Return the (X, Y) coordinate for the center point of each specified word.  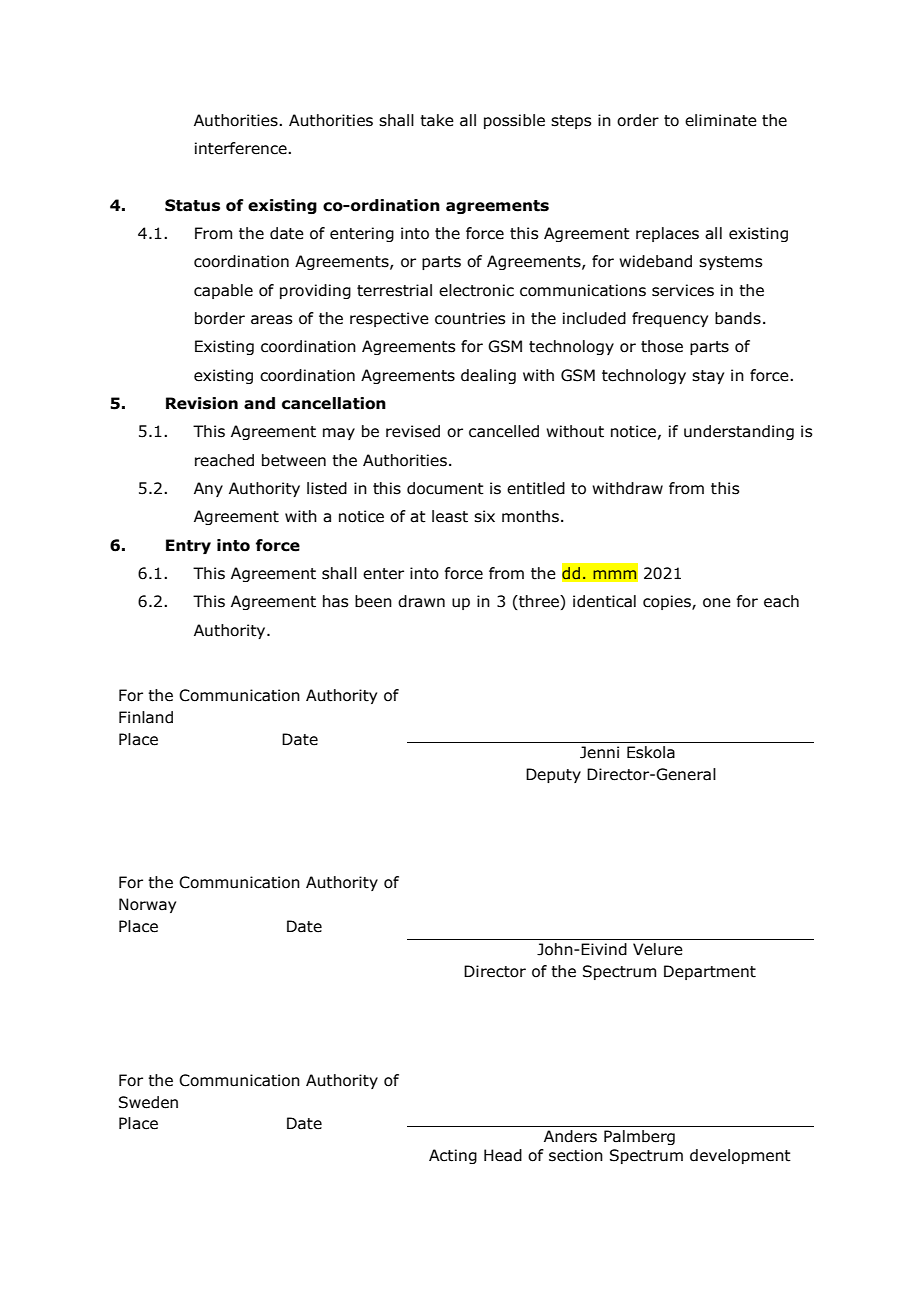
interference (242, 148)
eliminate (721, 120)
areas (271, 320)
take (437, 120)
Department (710, 972)
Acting (453, 1156)
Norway (147, 905)
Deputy (553, 775)
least (450, 516)
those (662, 346)
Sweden (148, 1102)
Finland (146, 717)
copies (668, 602)
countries (470, 318)
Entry (188, 546)
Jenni (599, 752)
